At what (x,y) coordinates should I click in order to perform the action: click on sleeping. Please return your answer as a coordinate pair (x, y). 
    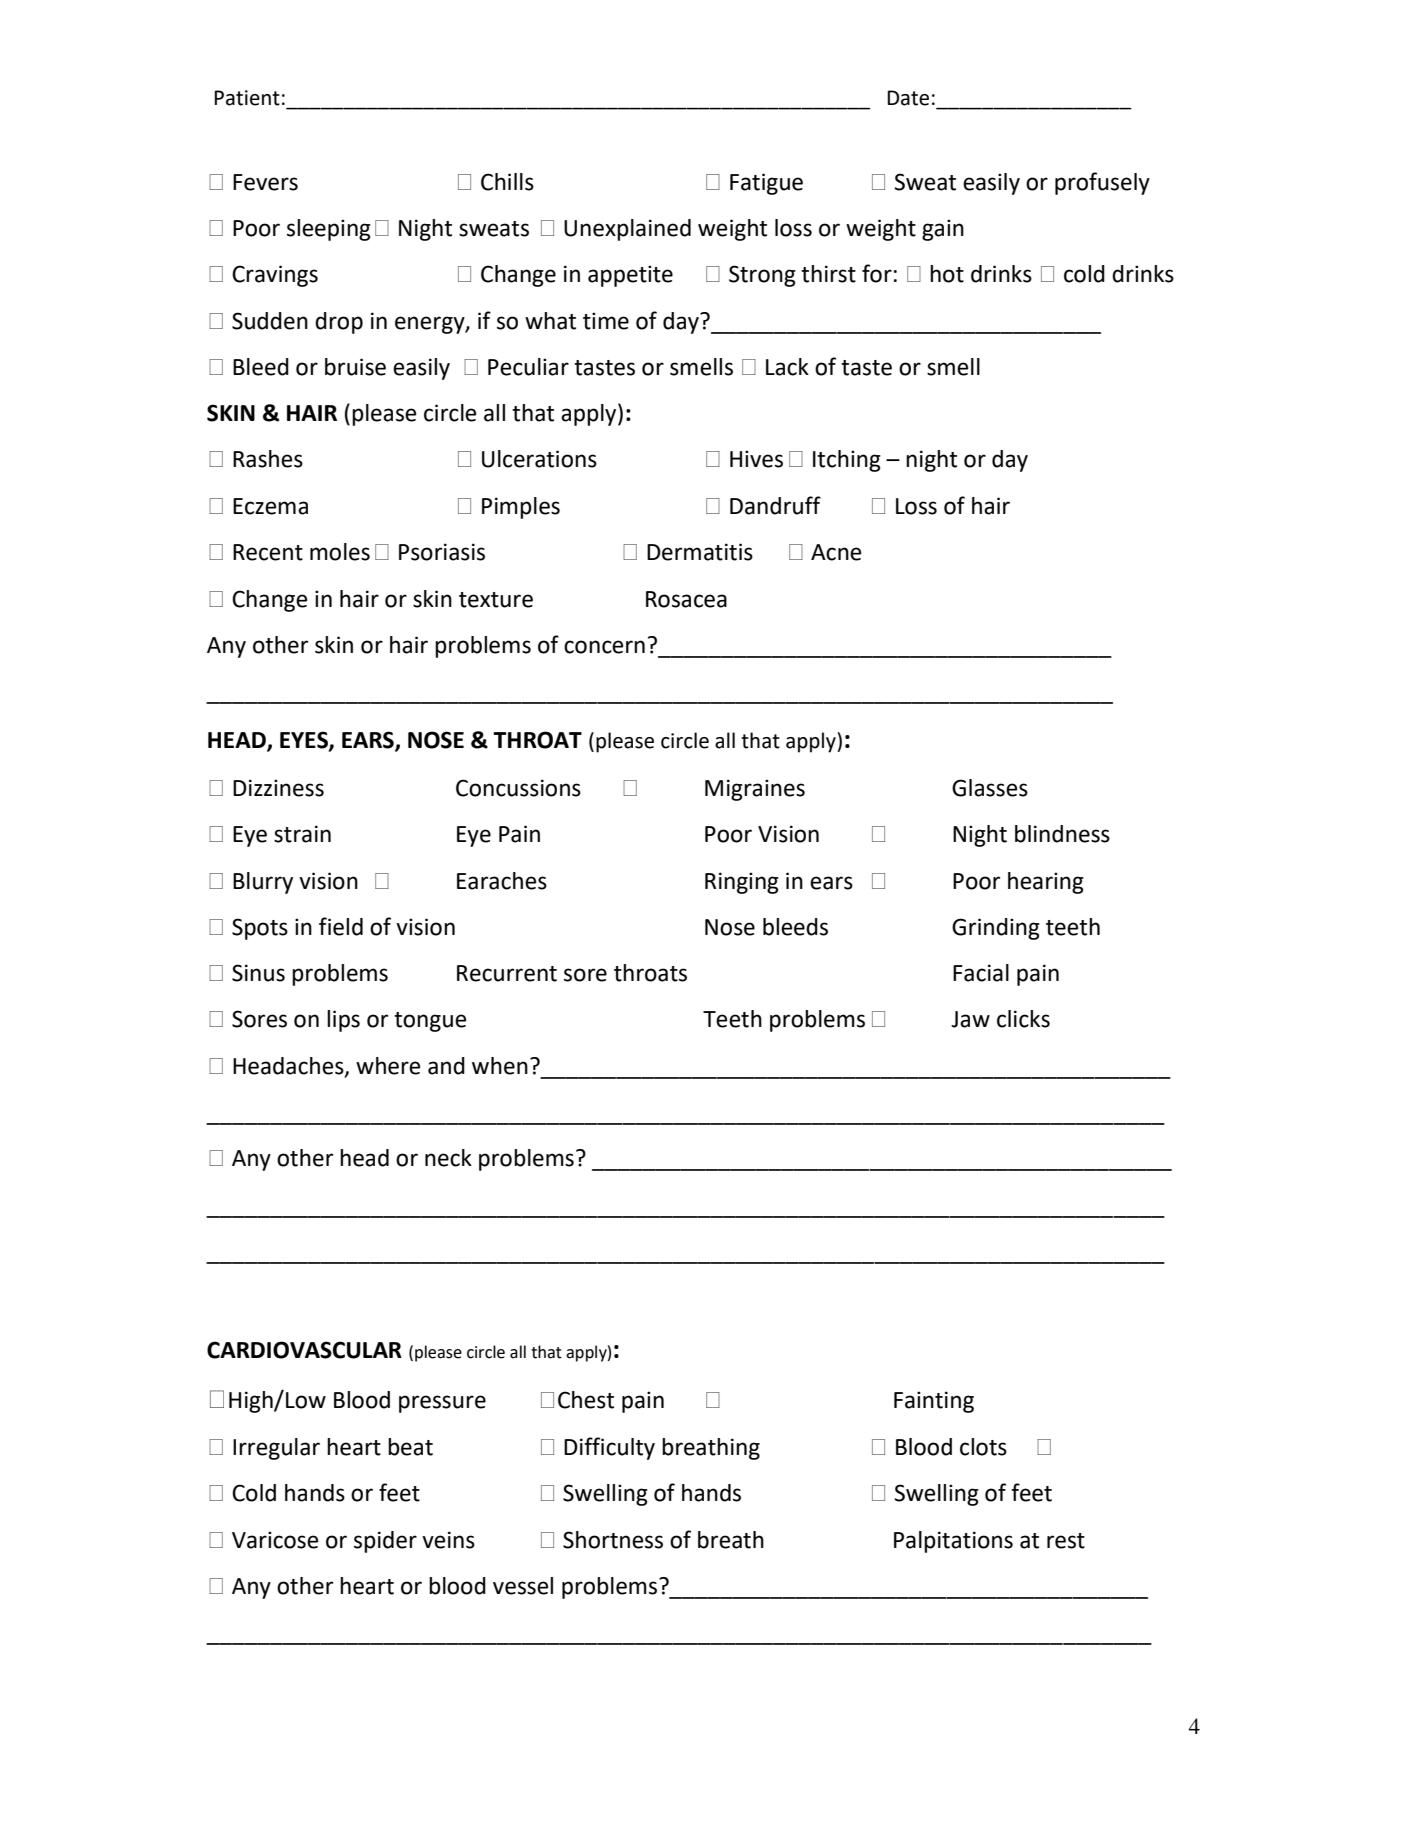
    Looking at the image, I should click on (329, 230).
